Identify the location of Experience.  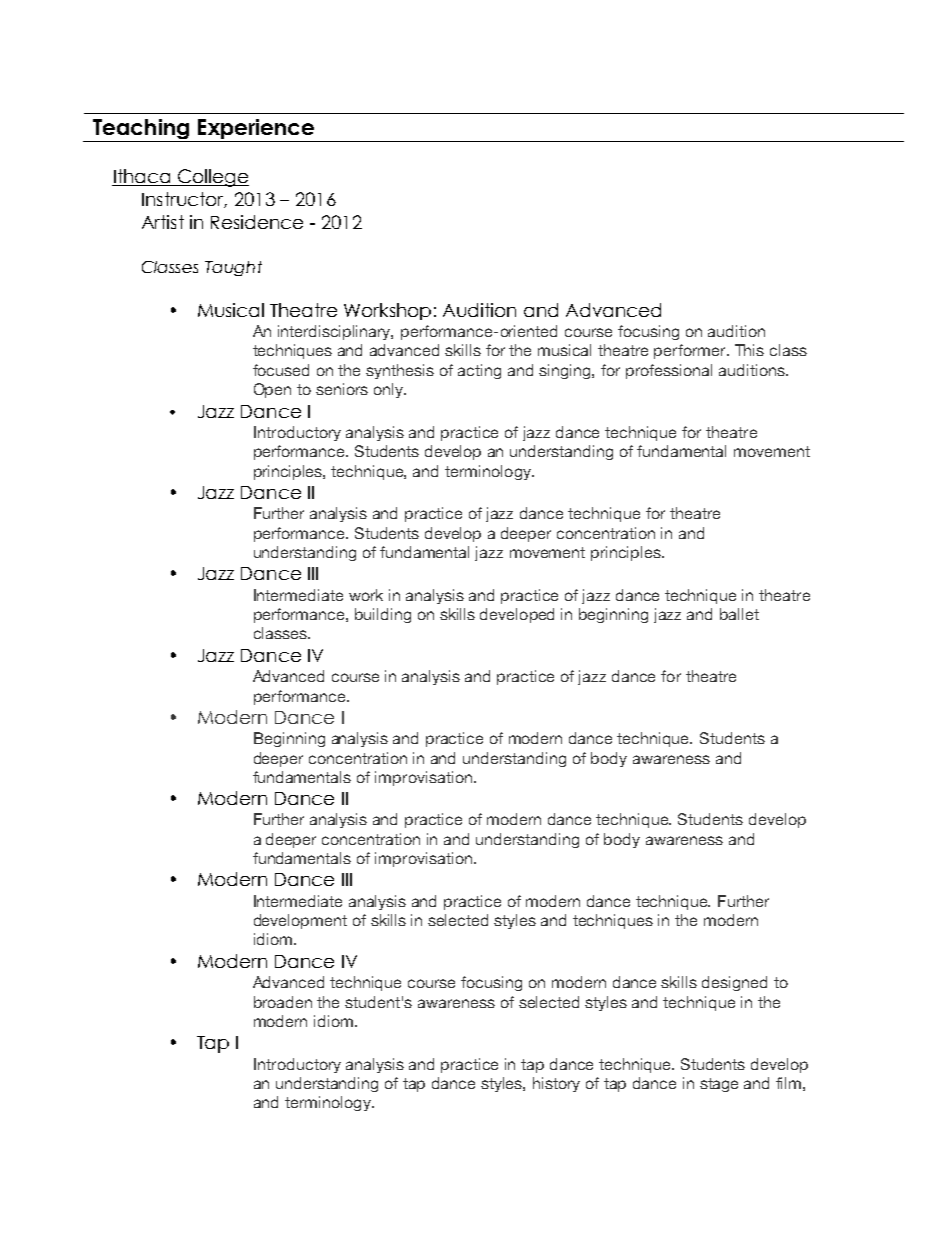
(256, 130).
